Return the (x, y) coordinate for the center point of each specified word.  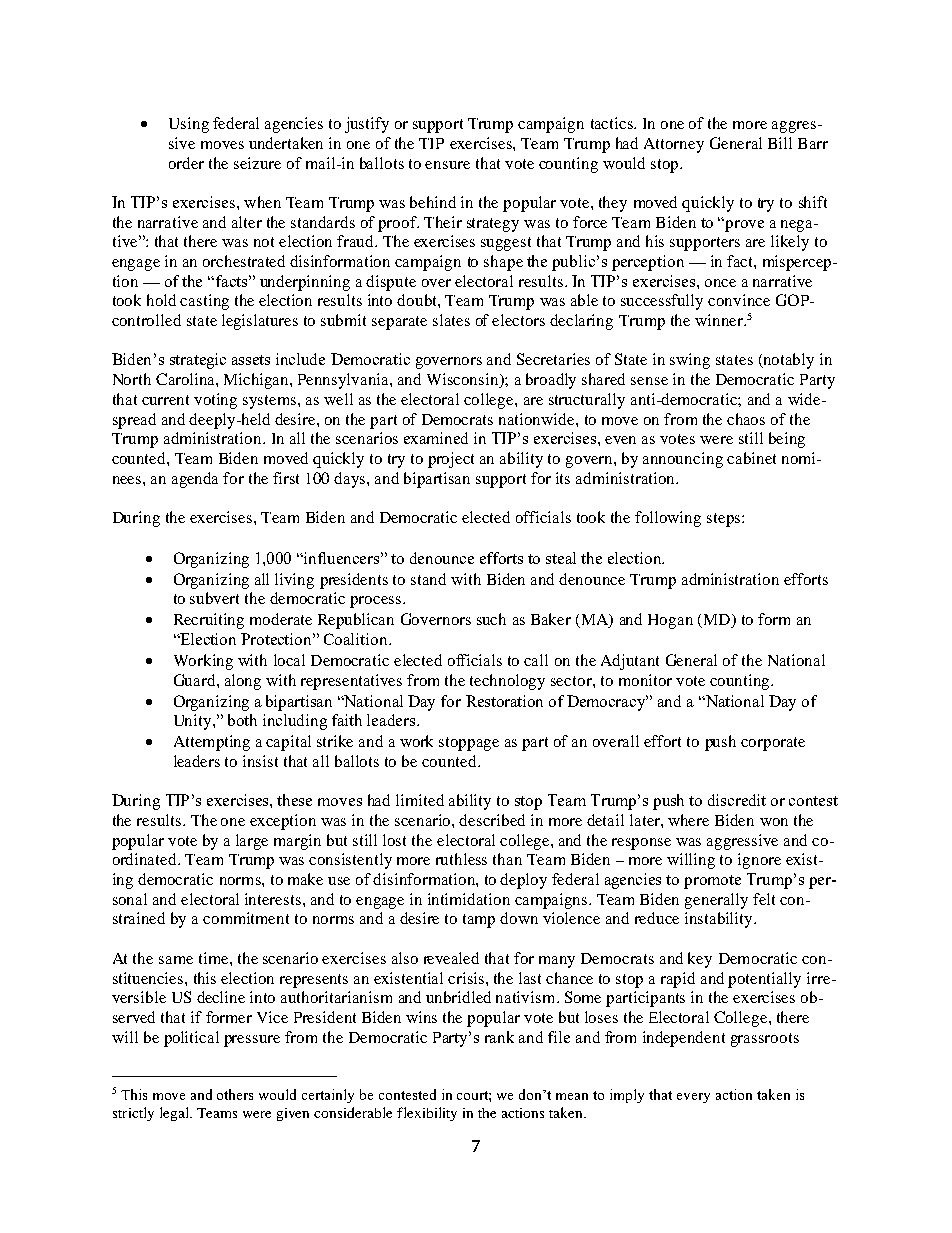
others (235, 1094)
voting (215, 401)
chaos (746, 419)
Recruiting (209, 621)
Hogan (670, 621)
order (186, 163)
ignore (759, 861)
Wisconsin (464, 380)
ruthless (461, 859)
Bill (780, 143)
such (491, 619)
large (252, 842)
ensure (447, 165)
